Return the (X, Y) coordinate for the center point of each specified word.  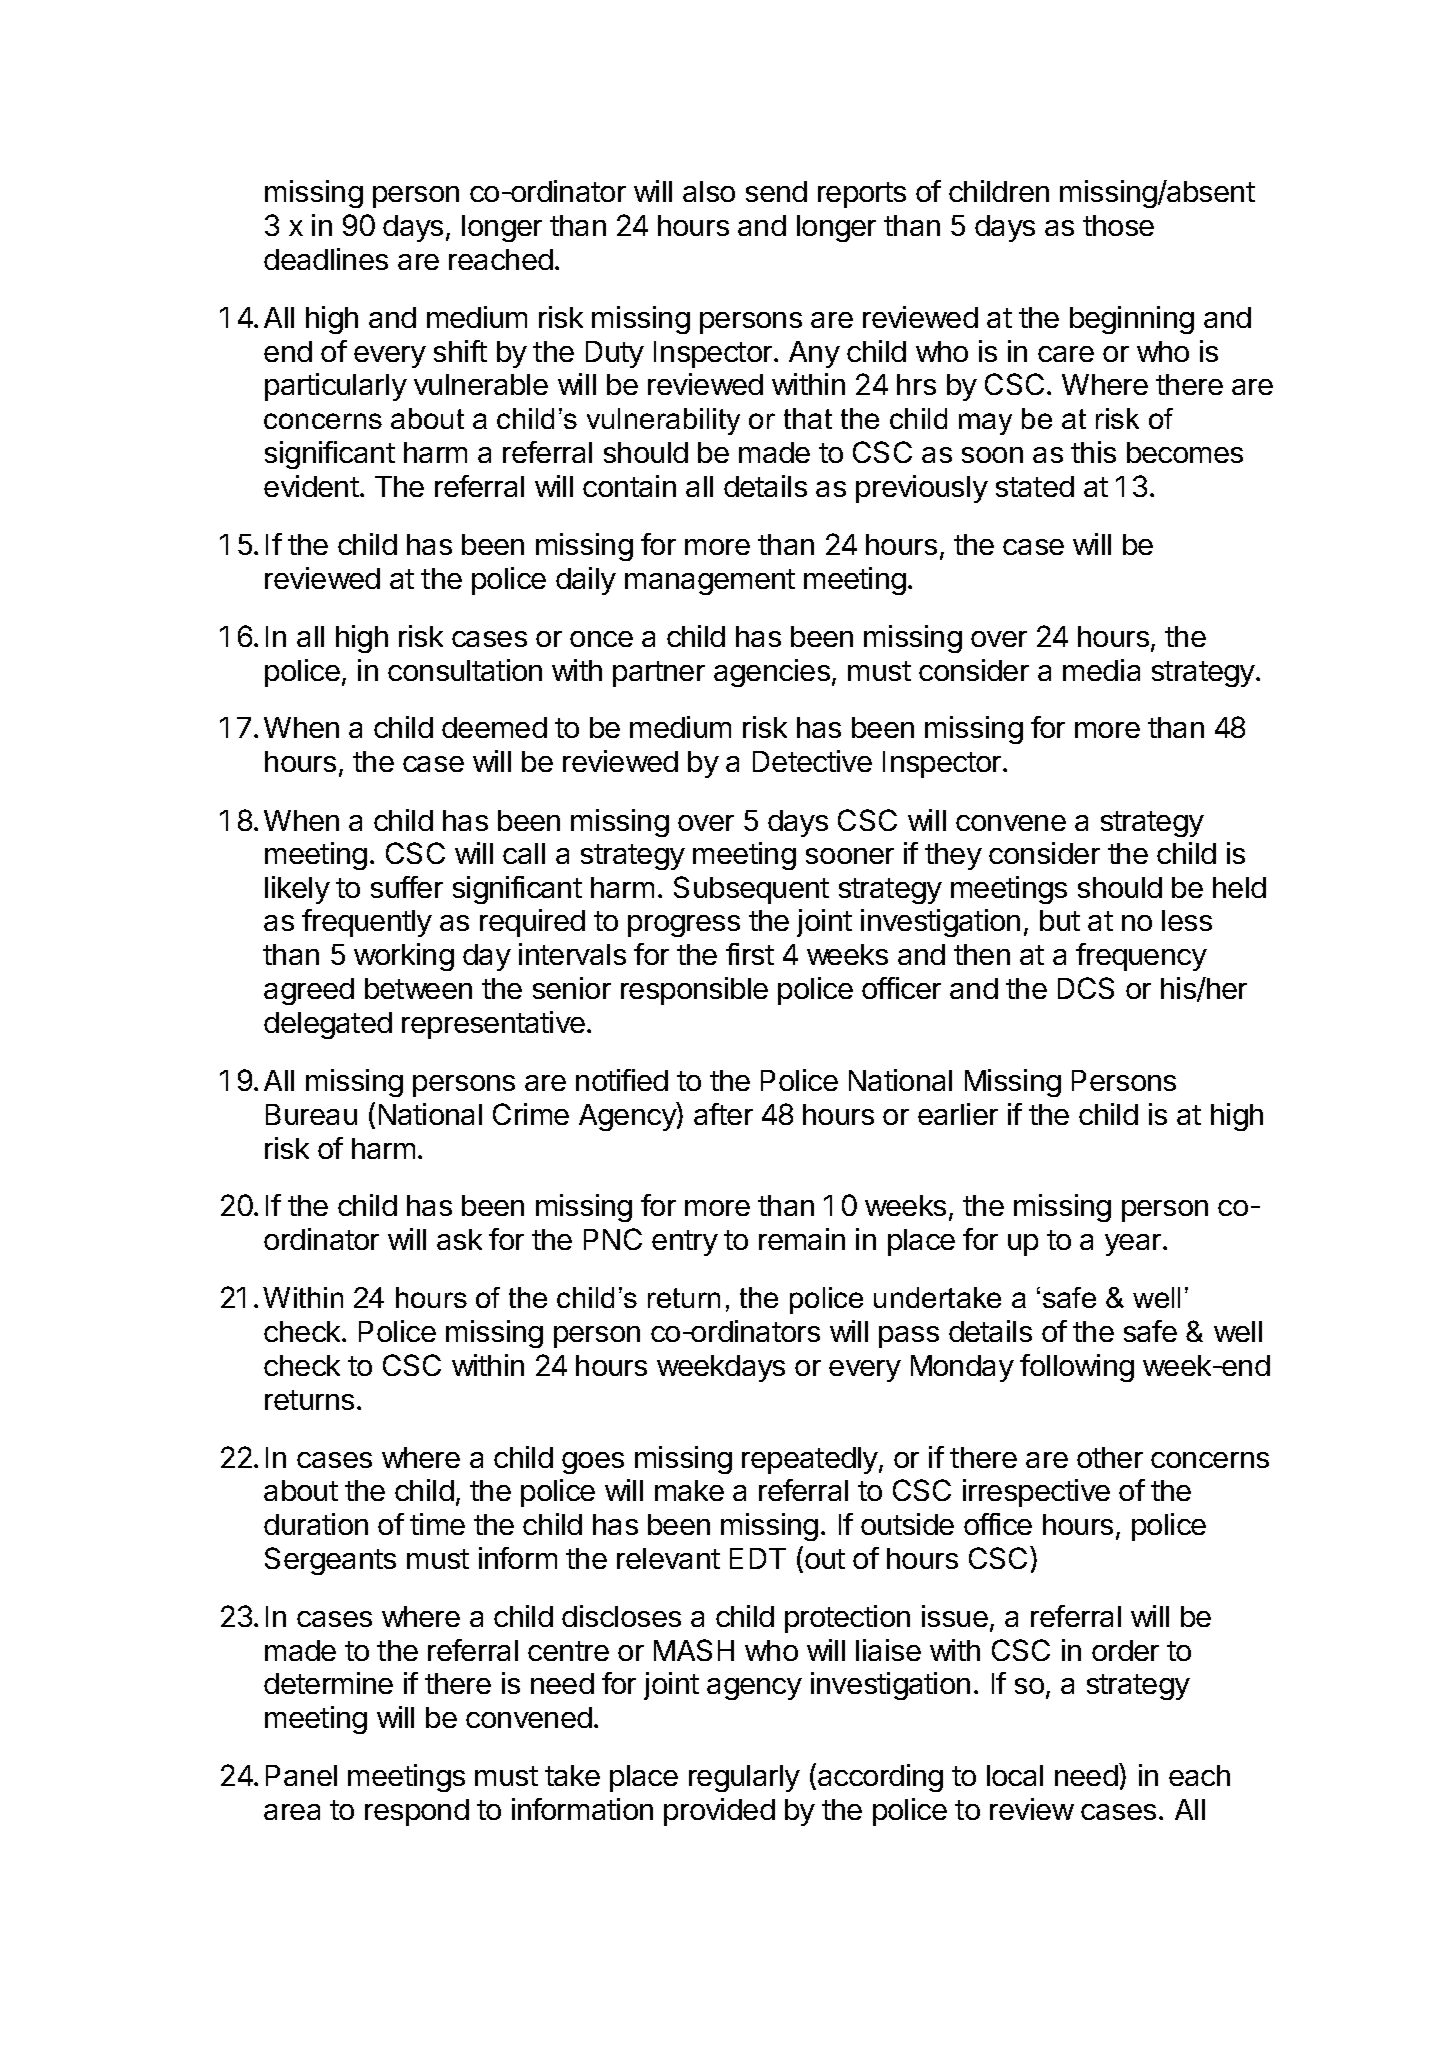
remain (802, 1239)
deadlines (326, 259)
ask (459, 1239)
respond (417, 1812)
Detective (812, 761)
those (1118, 225)
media (1101, 670)
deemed (494, 727)
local (1015, 1775)
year (1134, 1245)
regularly (744, 1778)
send (776, 191)
